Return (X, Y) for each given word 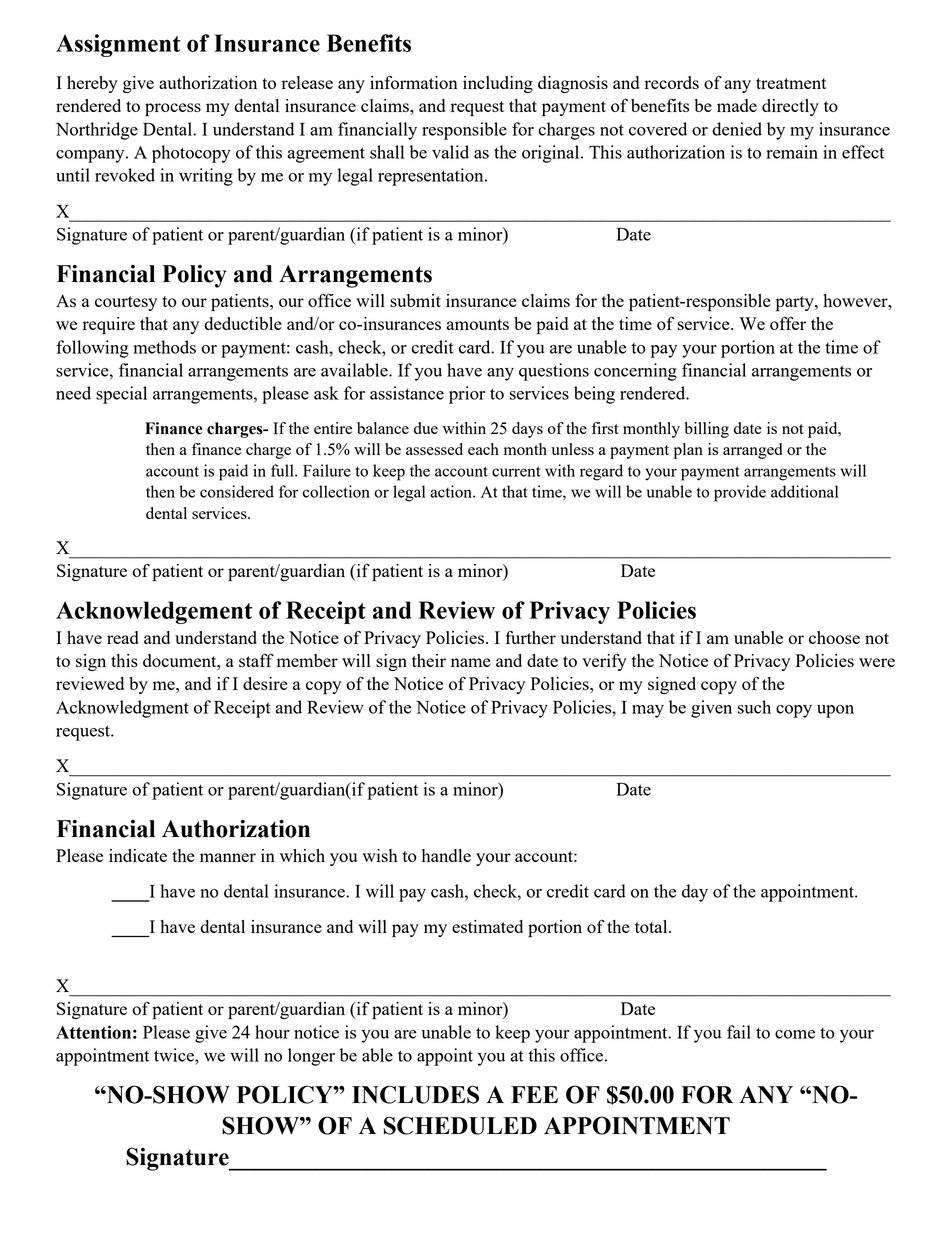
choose (834, 637)
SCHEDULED (460, 1125)
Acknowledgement (154, 612)
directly (790, 107)
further (530, 637)
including (498, 84)
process (173, 110)
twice (175, 1055)
